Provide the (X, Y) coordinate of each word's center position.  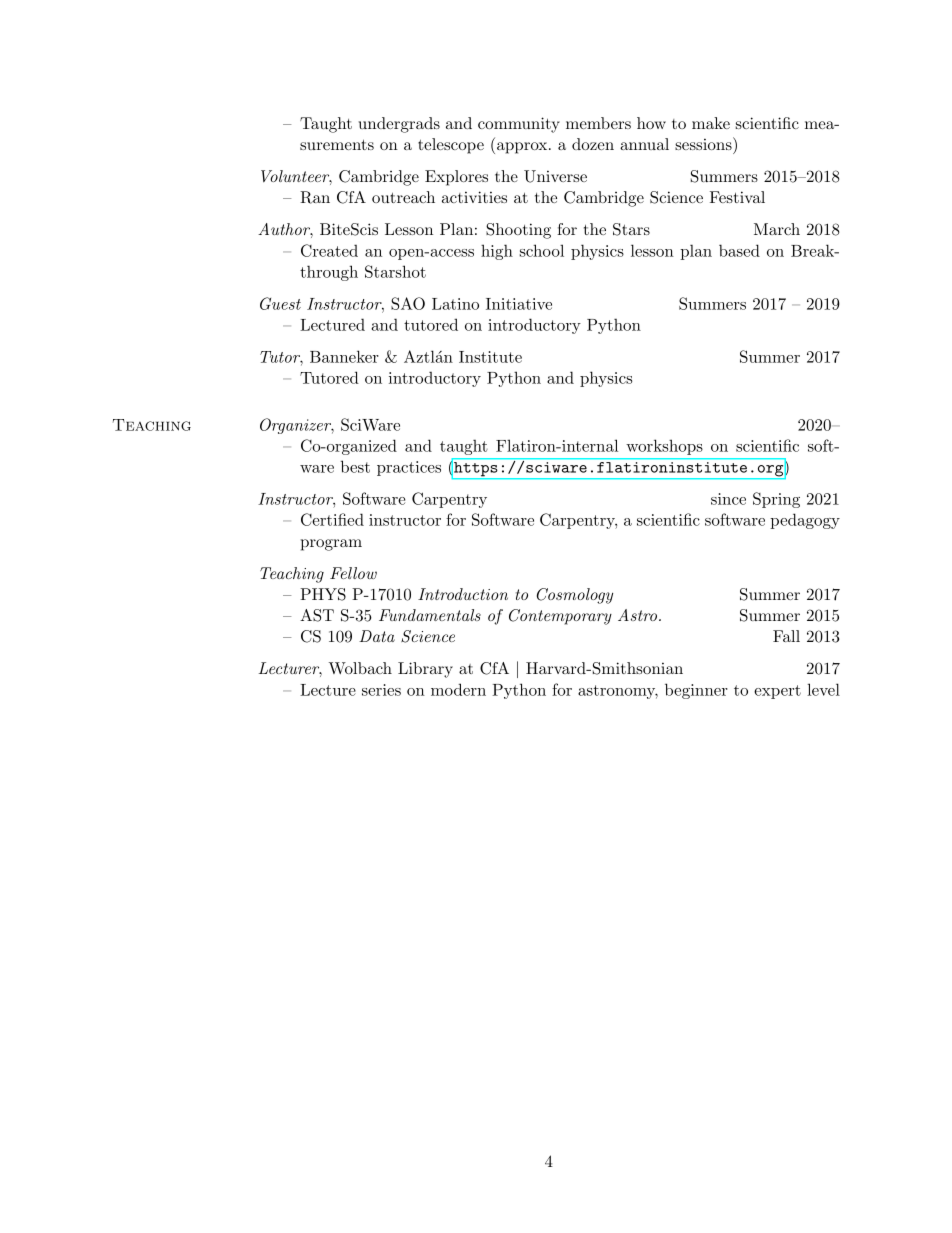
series (381, 690)
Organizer (297, 426)
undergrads (399, 125)
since (728, 499)
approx (522, 148)
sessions (704, 143)
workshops (664, 447)
